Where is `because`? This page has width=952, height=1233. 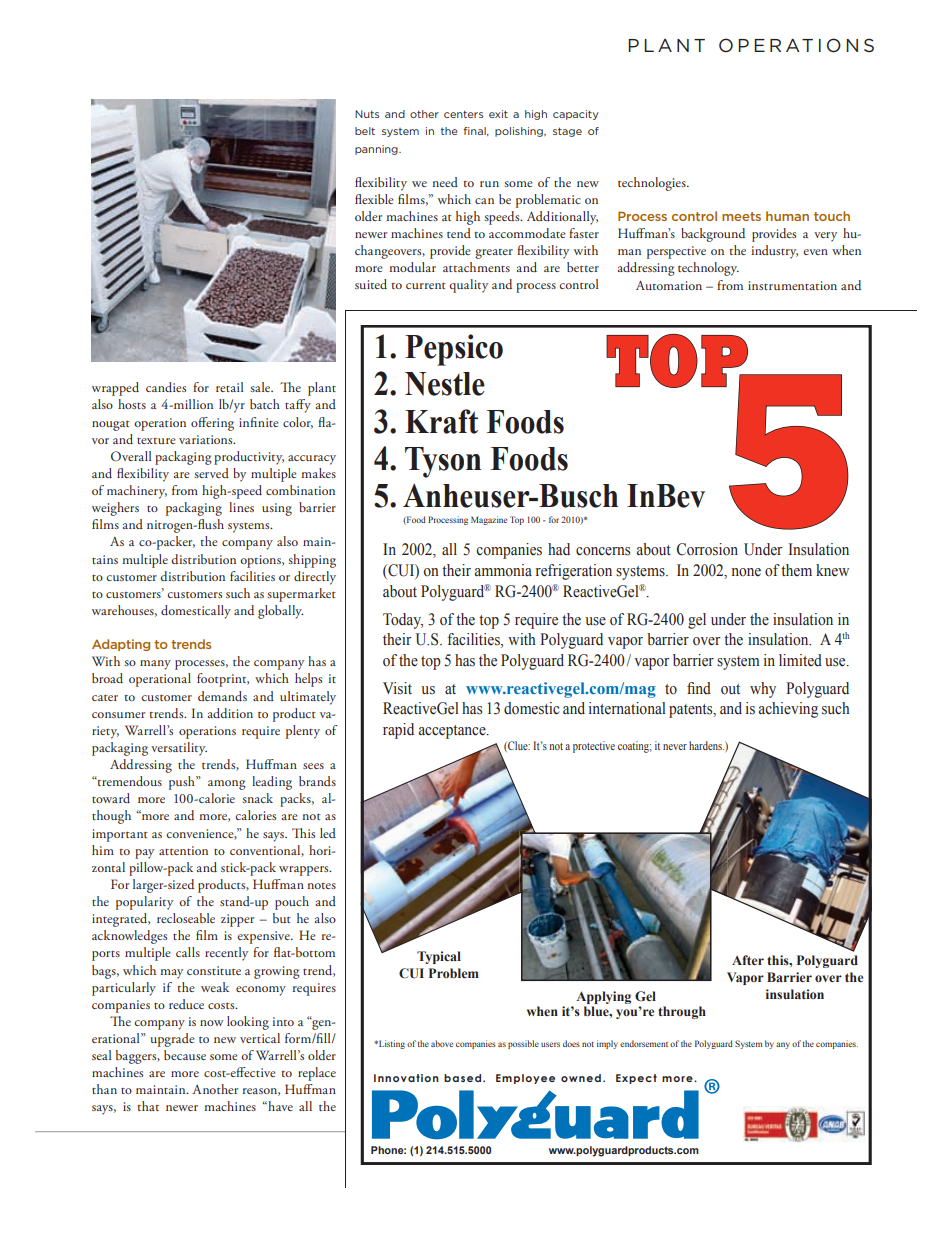
because is located at coordinates (185, 1055).
